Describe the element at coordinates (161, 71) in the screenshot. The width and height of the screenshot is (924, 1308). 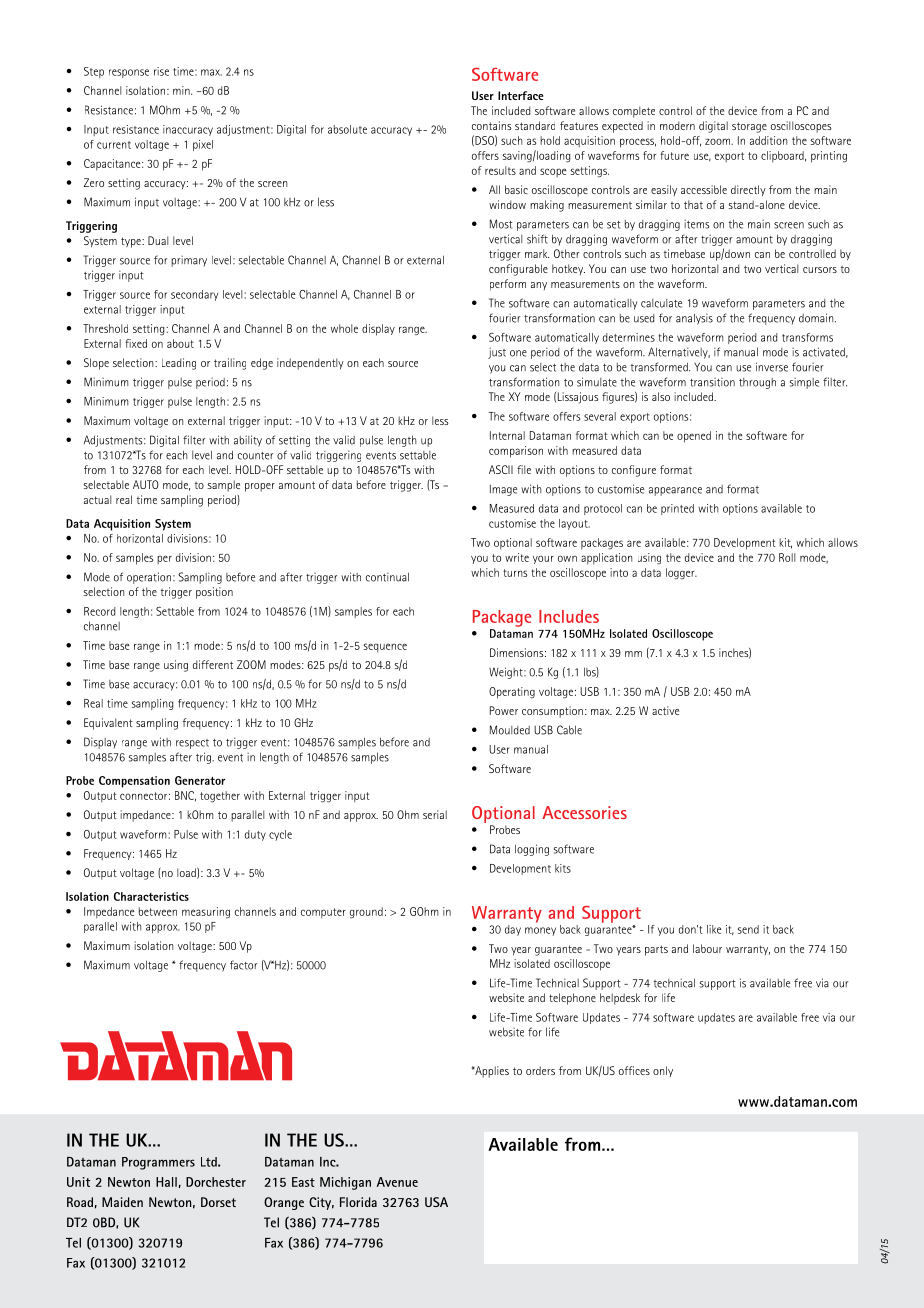
I see `rise` at that location.
